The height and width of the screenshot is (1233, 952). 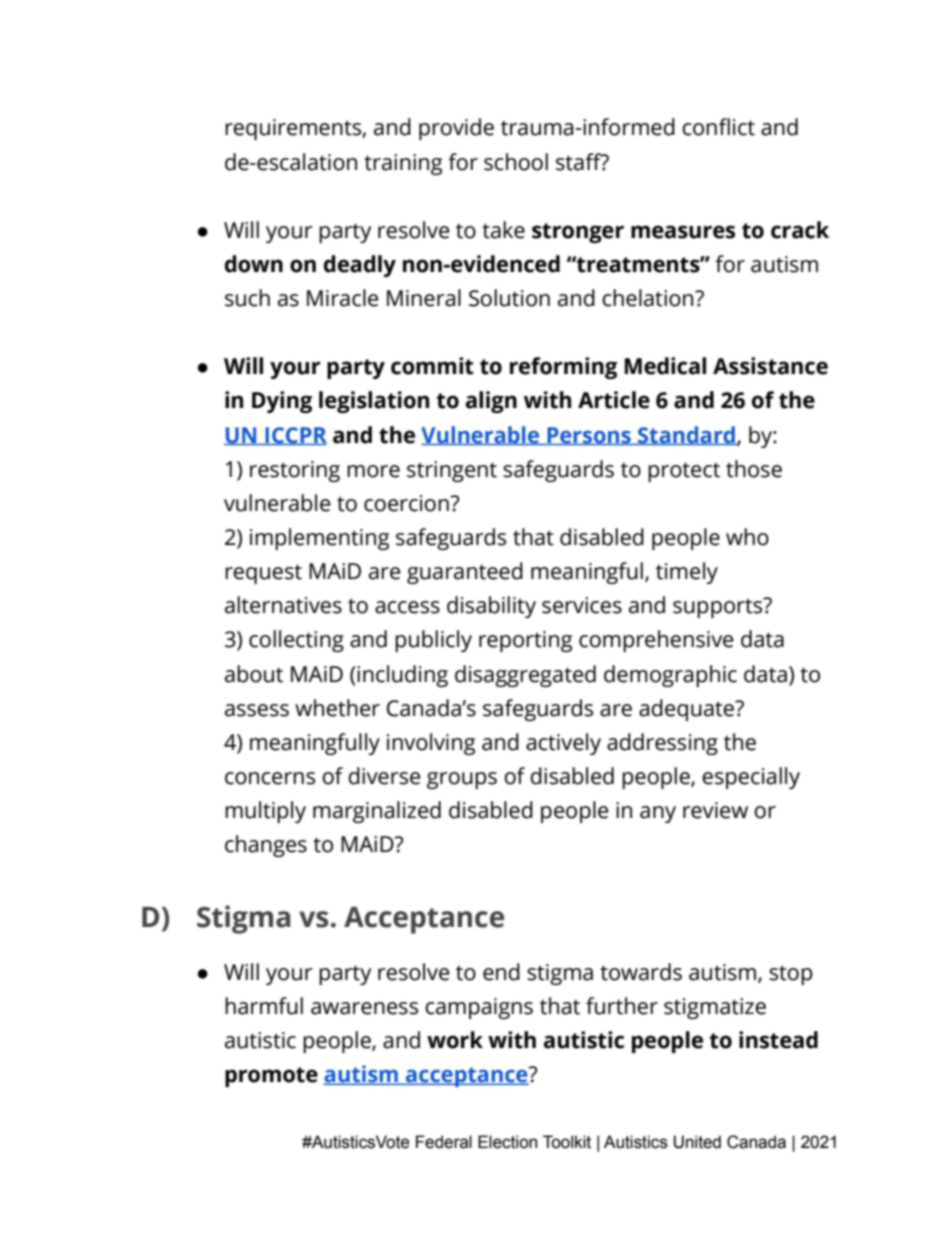 I want to click on collecting, so click(x=296, y=641).
